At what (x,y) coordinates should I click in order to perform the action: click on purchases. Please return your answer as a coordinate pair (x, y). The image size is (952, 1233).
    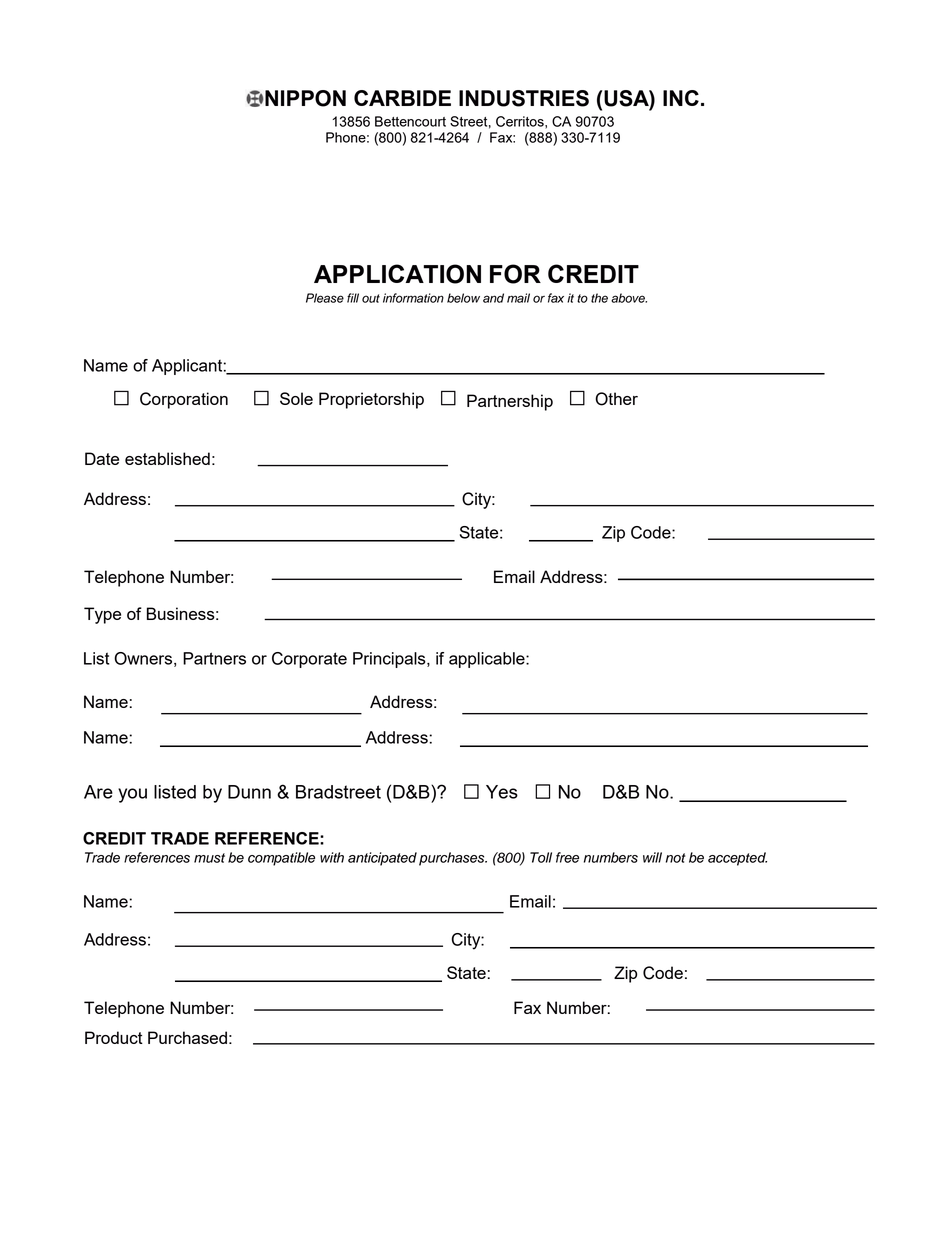
    Looking at the image, I should click on (453, 859).
